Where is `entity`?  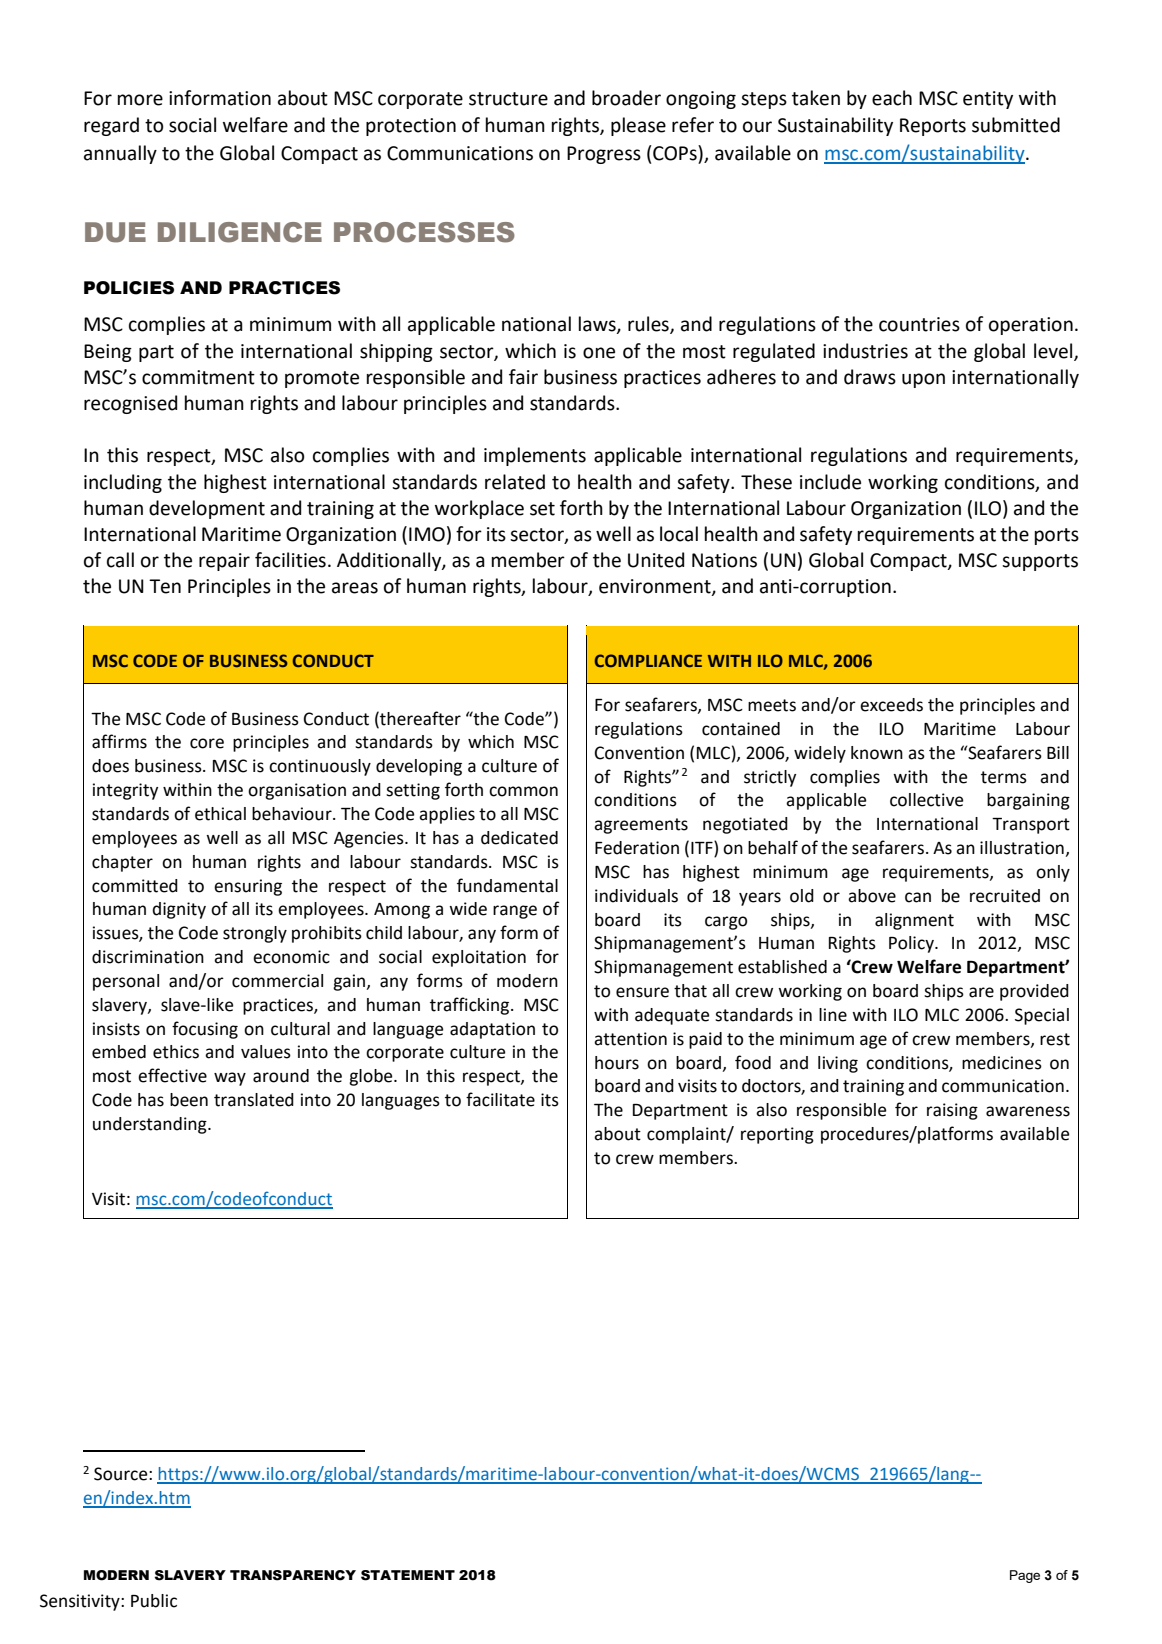
entity is located at coordinates (988, 100).
